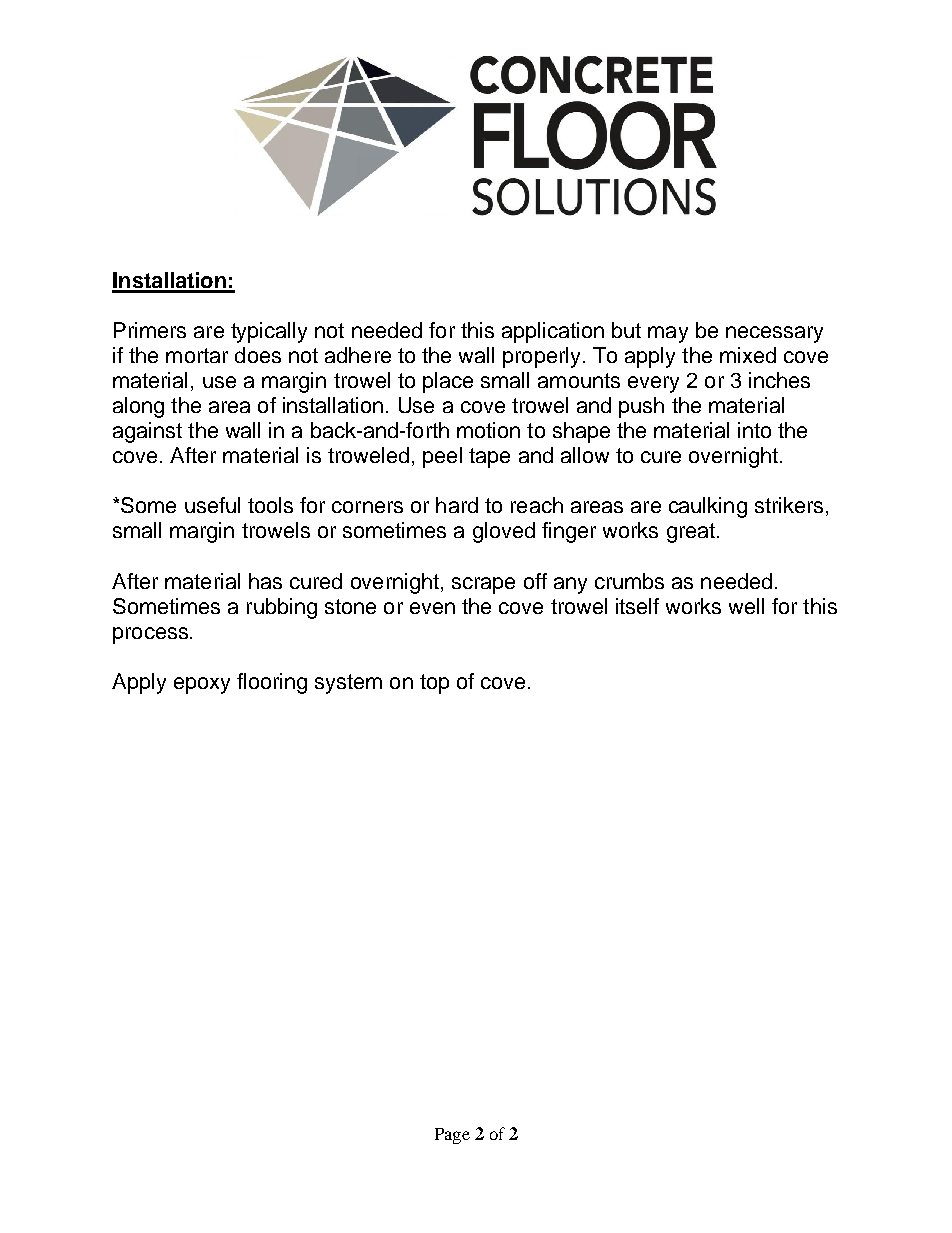  What do you see at coordinates (448, 382) in the image?
I see `place` at bounding box center [448, 382].
